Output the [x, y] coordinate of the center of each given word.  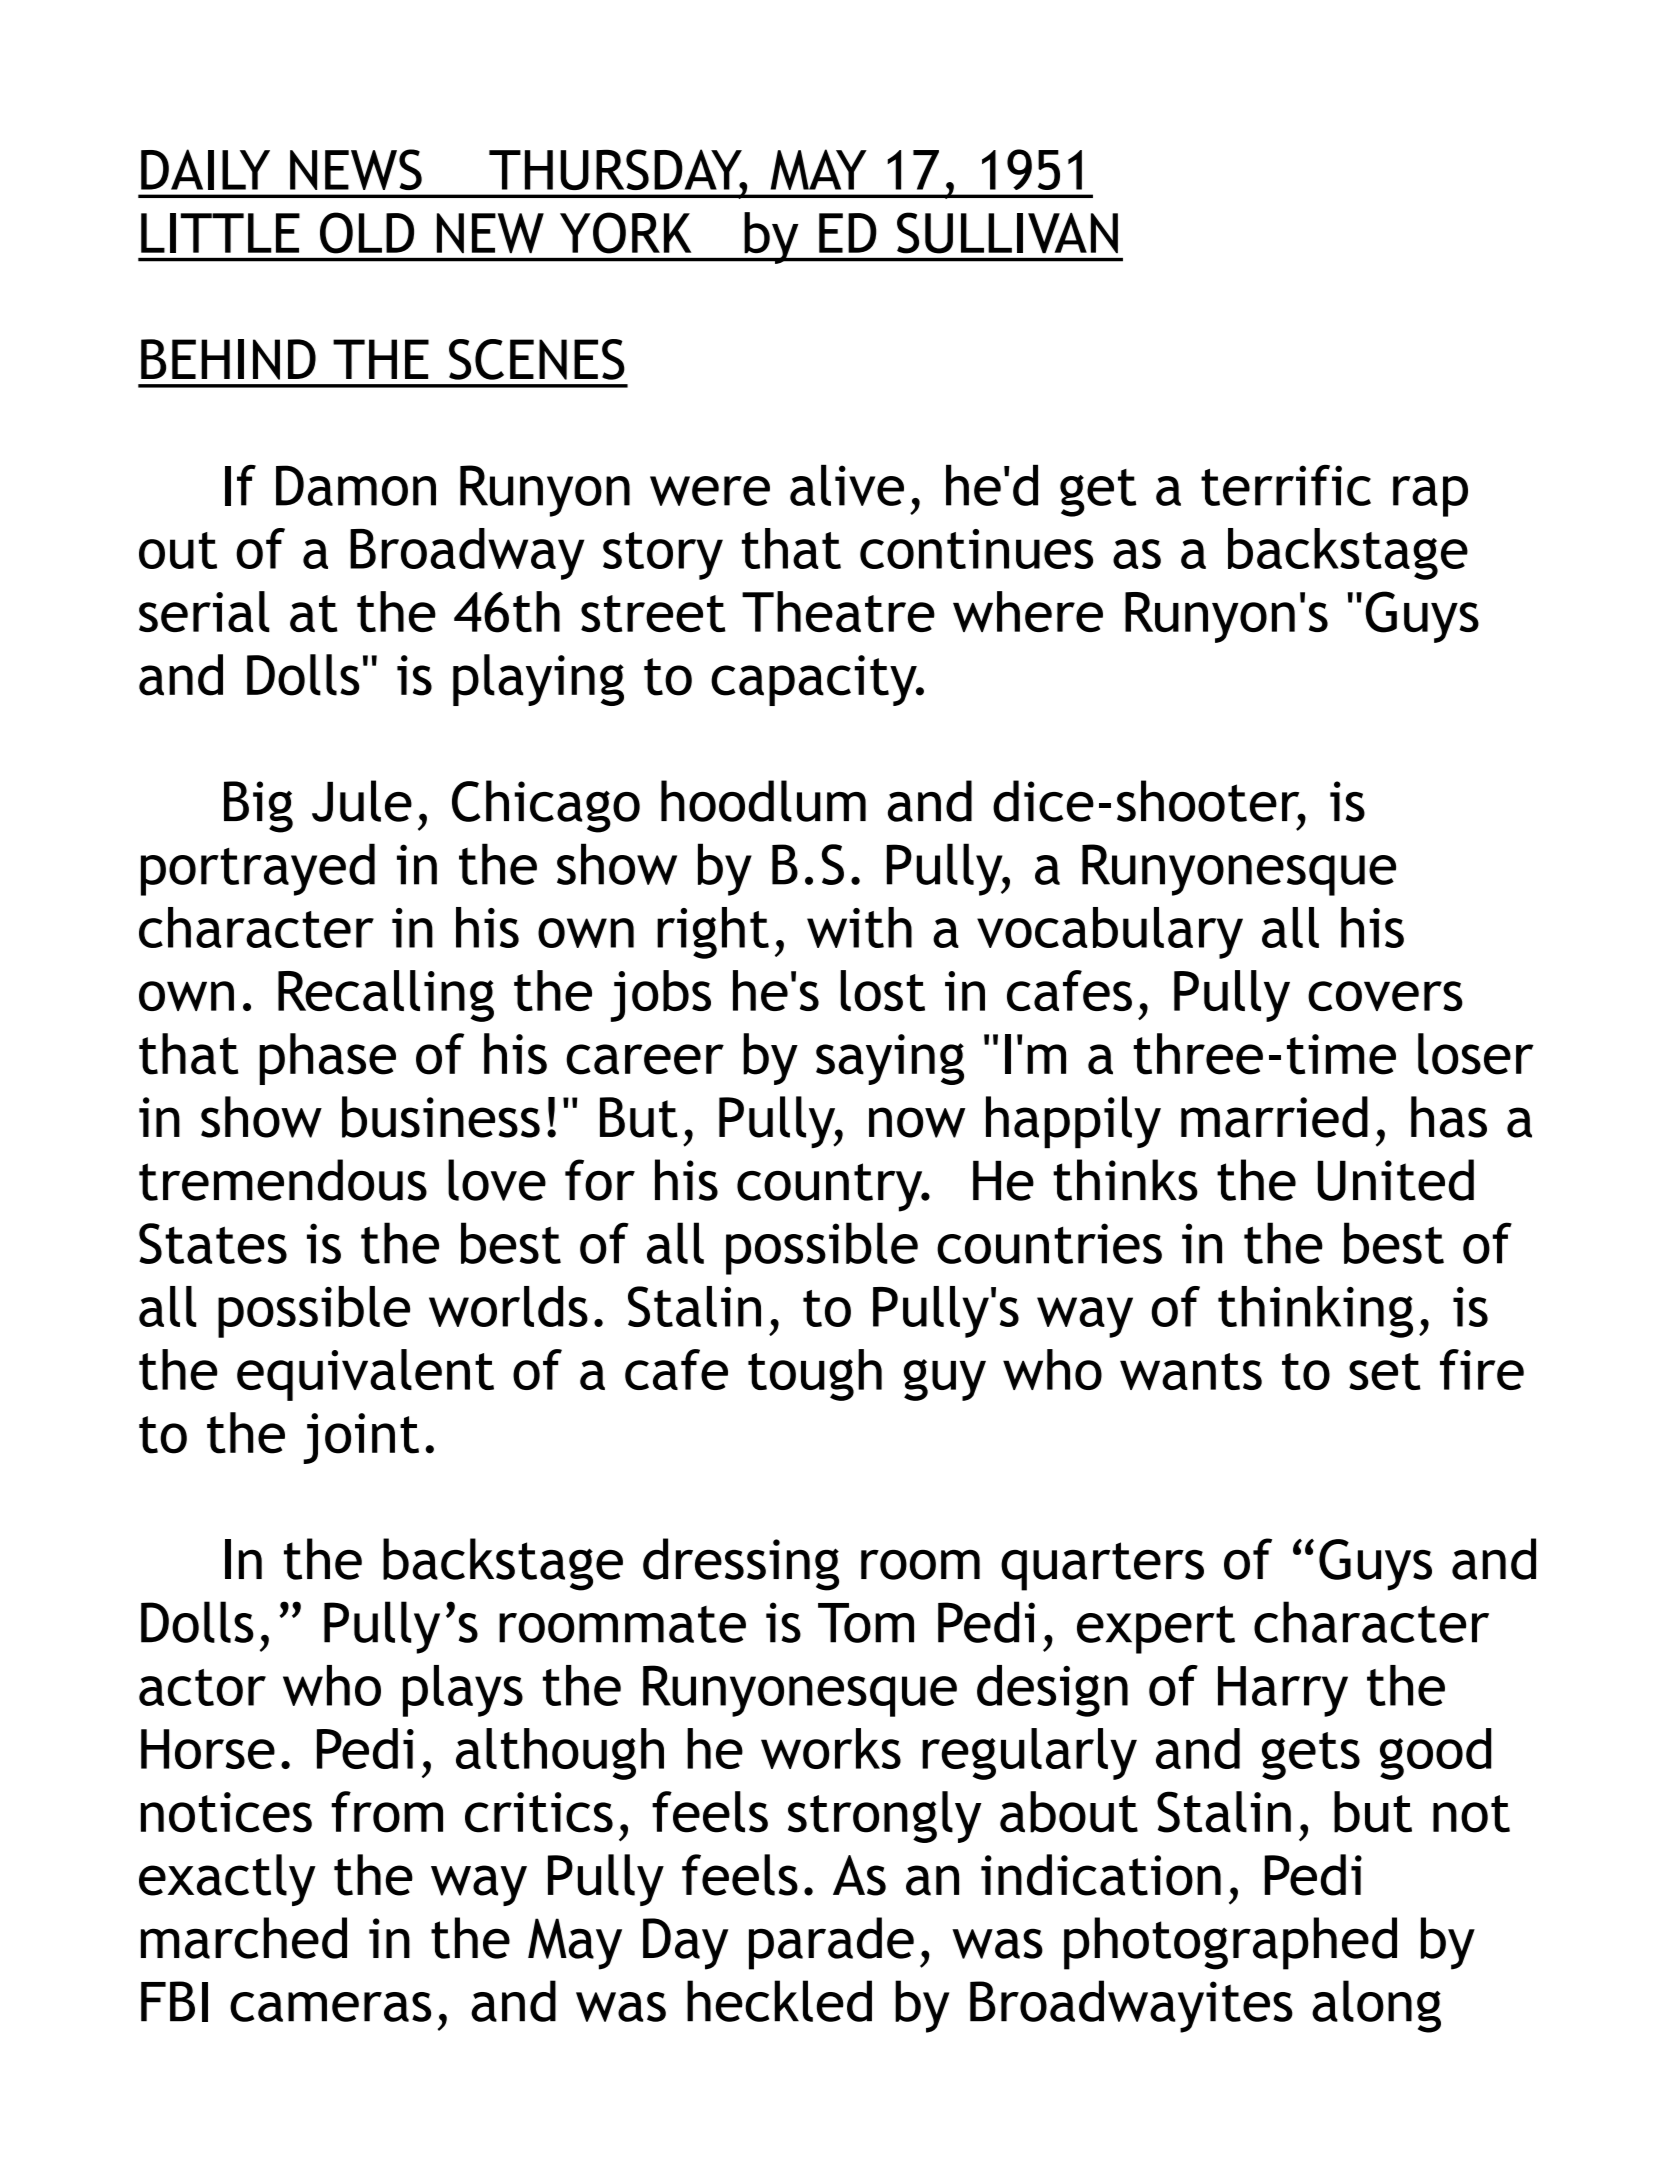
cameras [330, 2007]
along [1376, 2006]
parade [831, 1943]
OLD [367, 233]
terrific [1286, 485]
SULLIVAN [1007, 233]
